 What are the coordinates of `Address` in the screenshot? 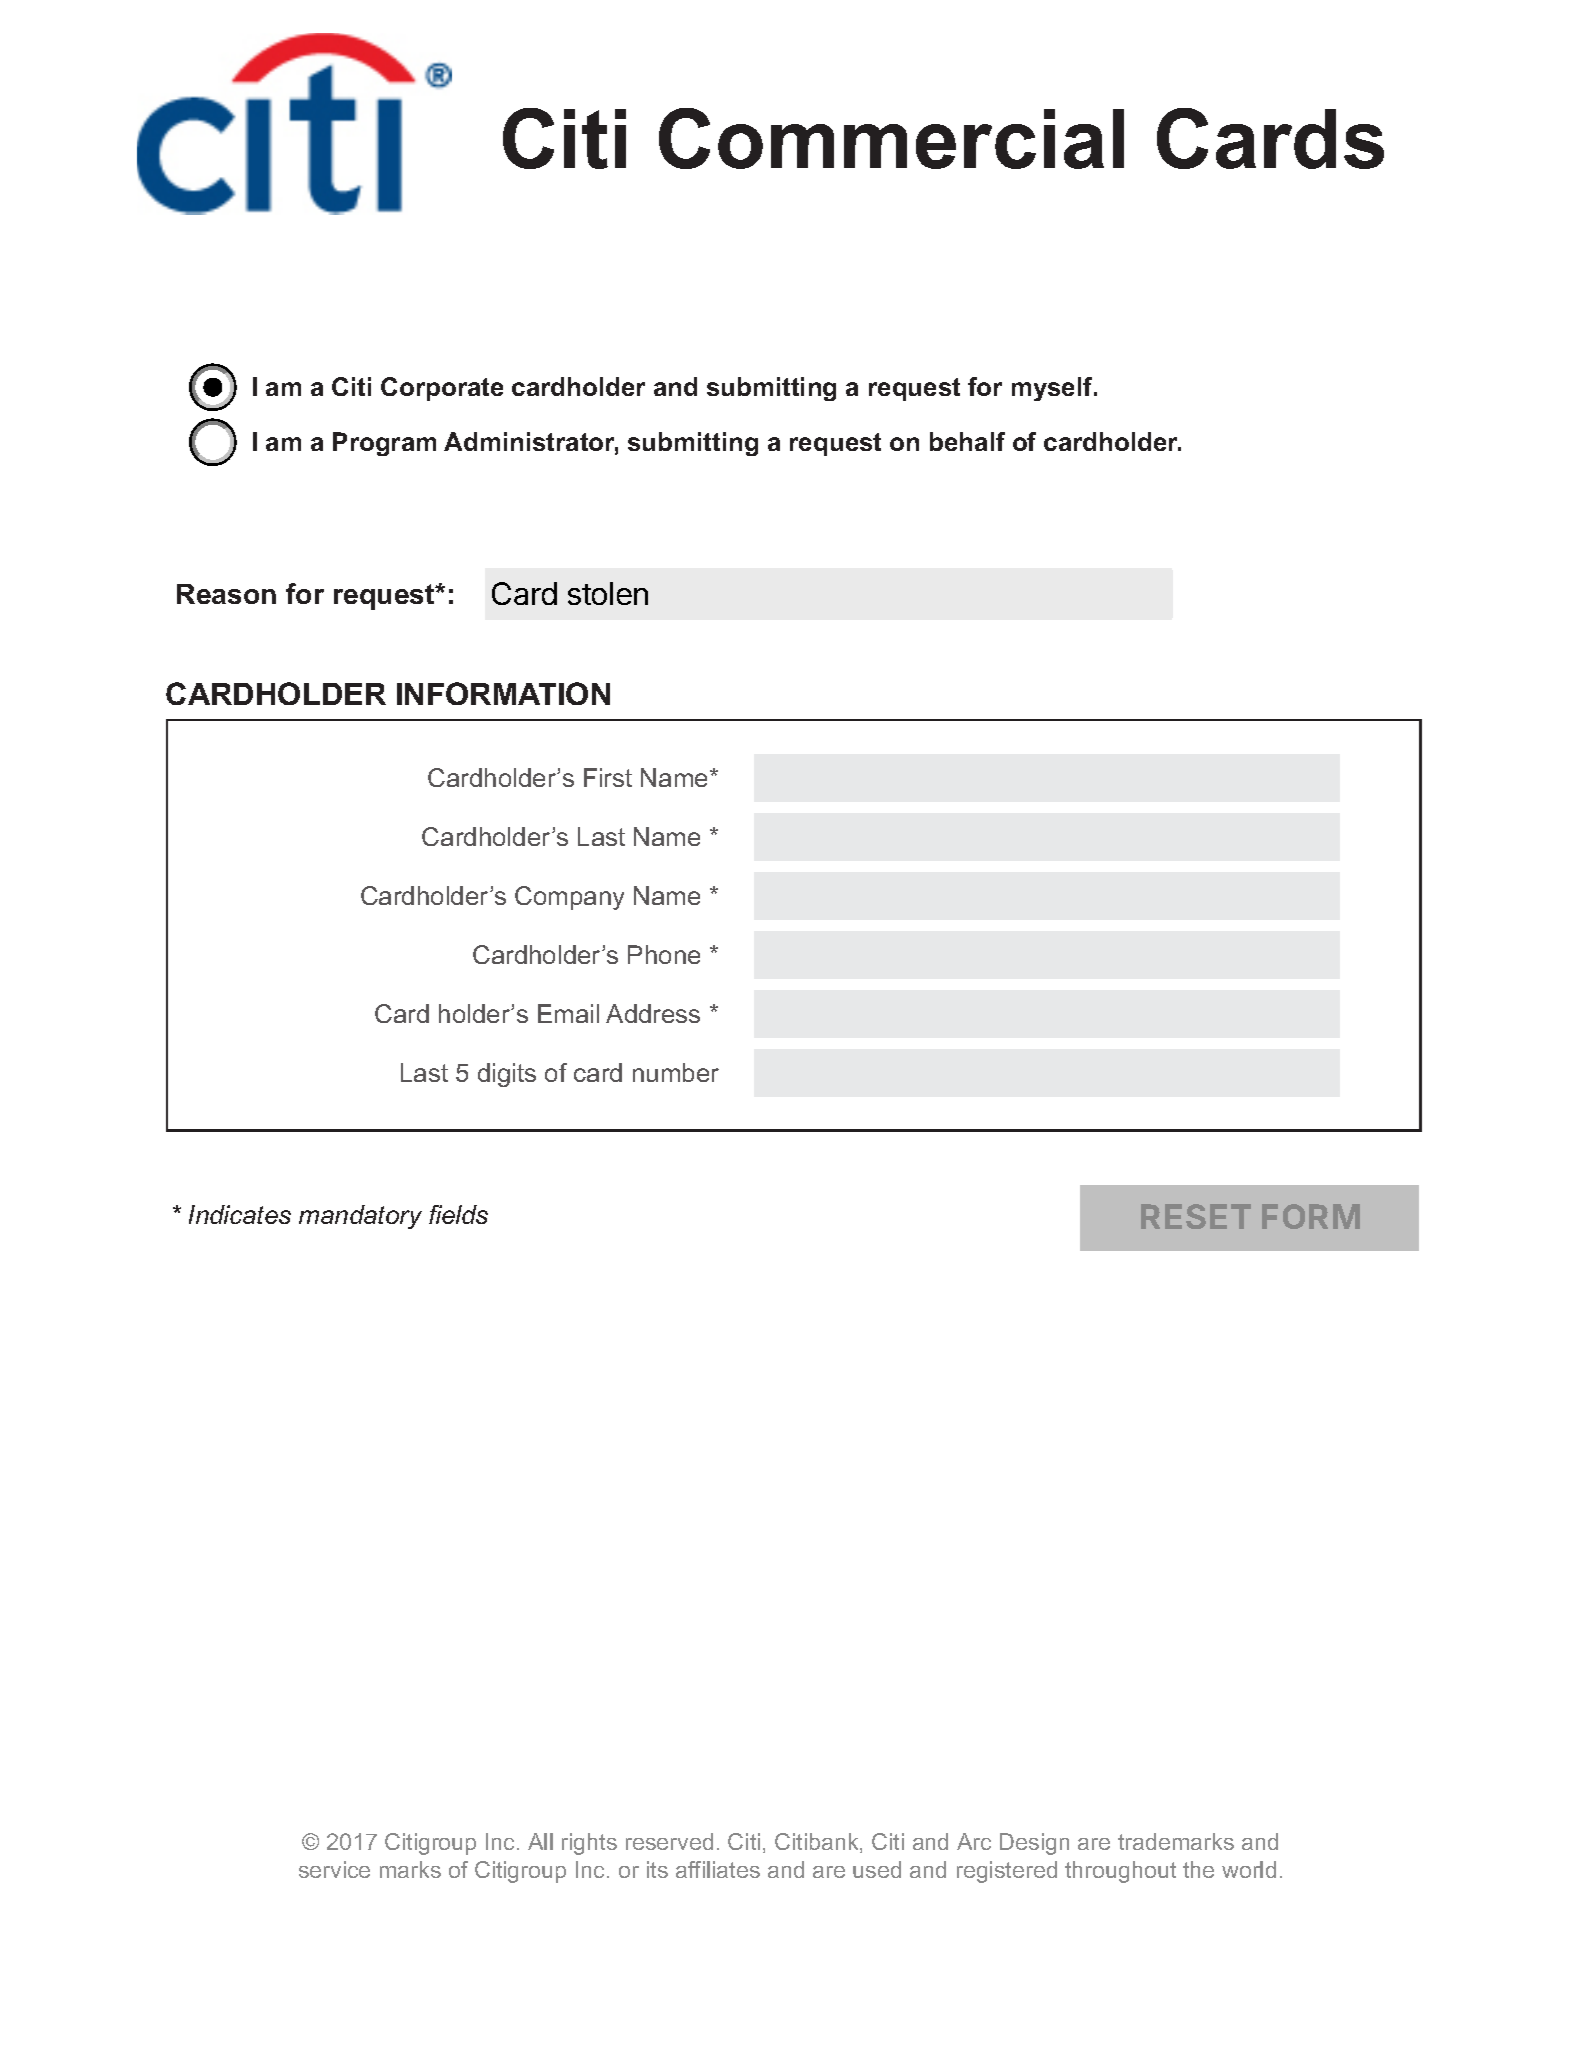 It's located at (653, 1013).
